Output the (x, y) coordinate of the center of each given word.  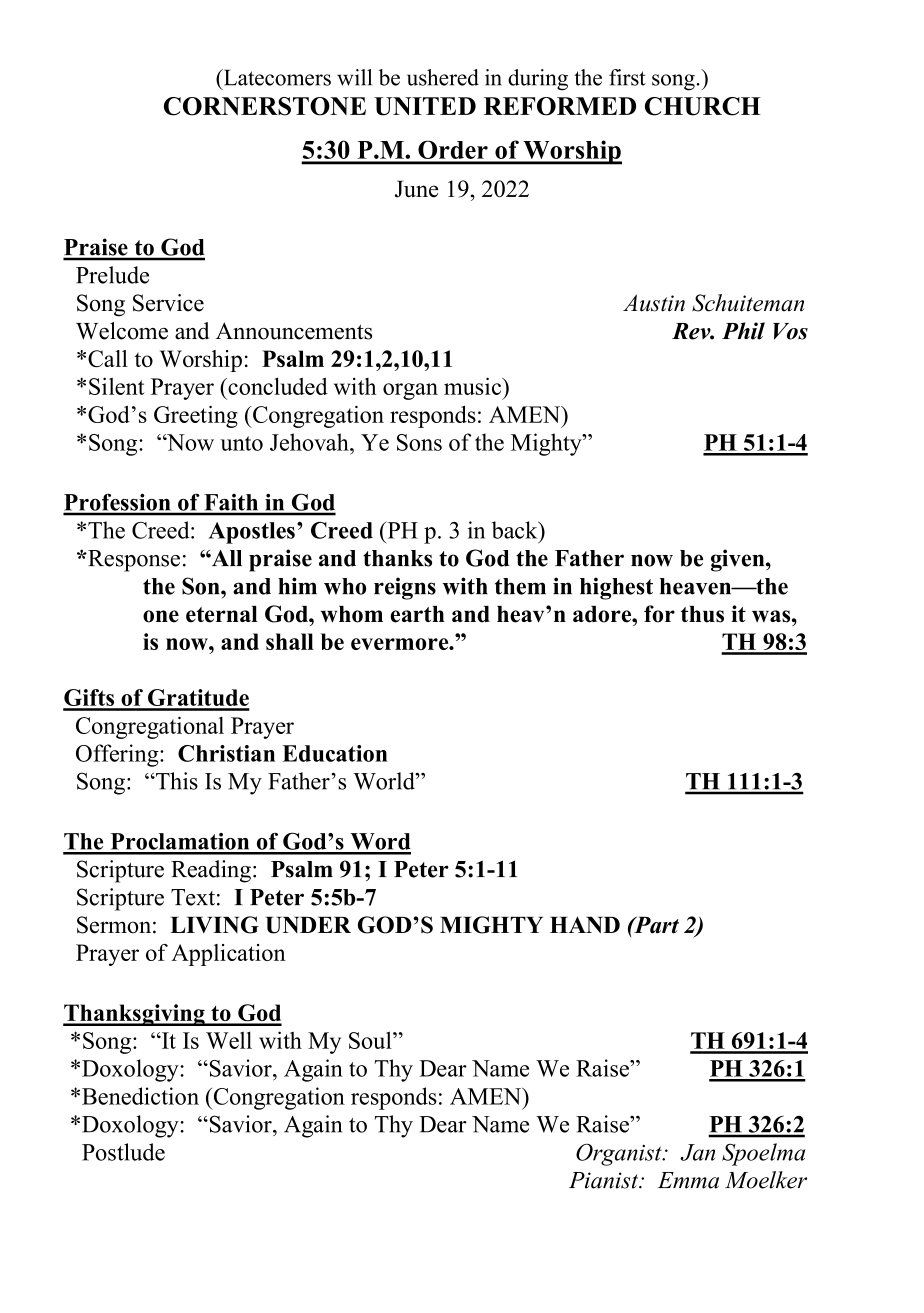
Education (335, 753)
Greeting (196, 416)
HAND (585, 924)
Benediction (140, 1096)
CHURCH (703, 106)
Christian (226, 753)
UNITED (425, 106)
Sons (419, 442)
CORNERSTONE (265, 106)
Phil (743, 331)
